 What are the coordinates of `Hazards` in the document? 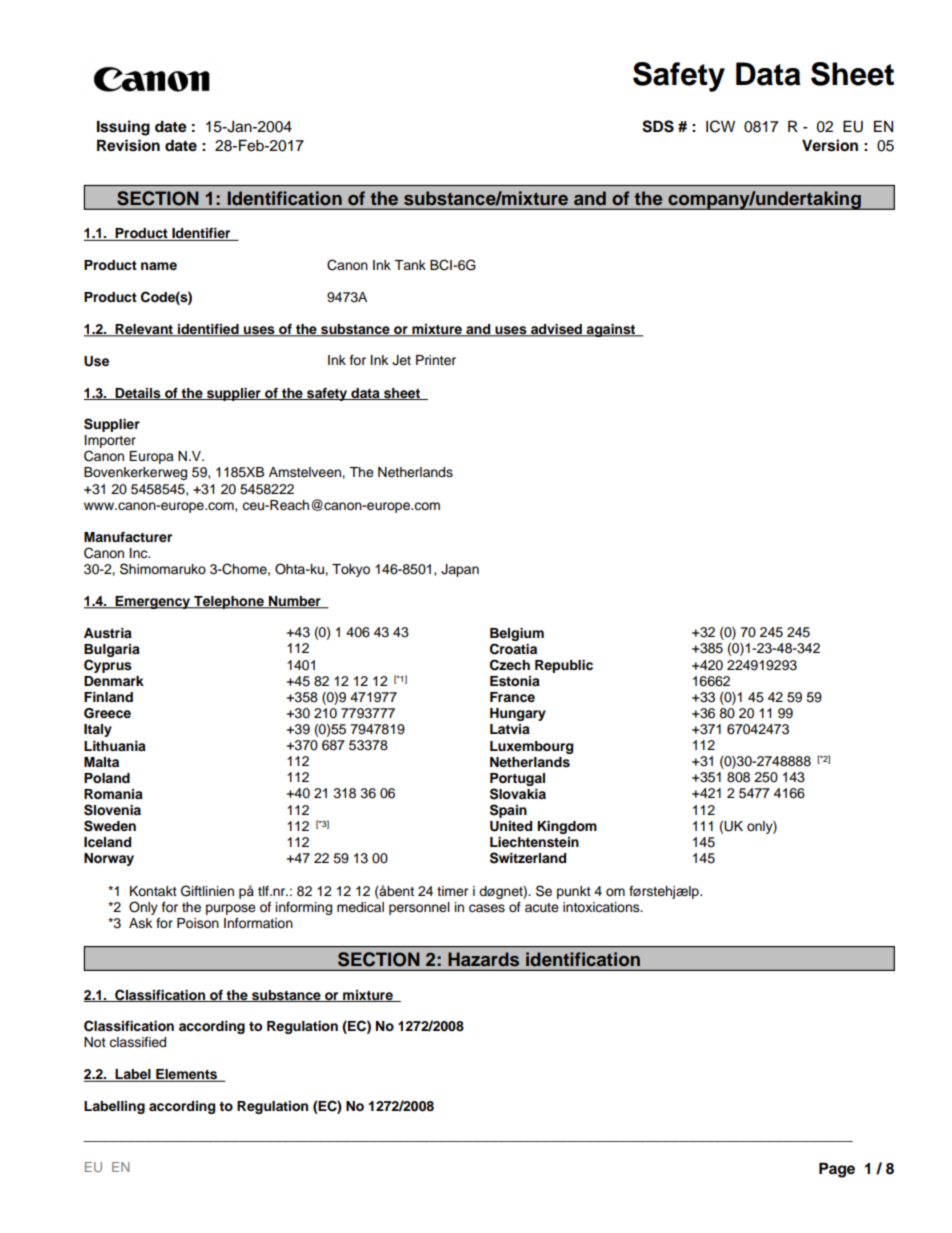 It's located at (483, 959).
